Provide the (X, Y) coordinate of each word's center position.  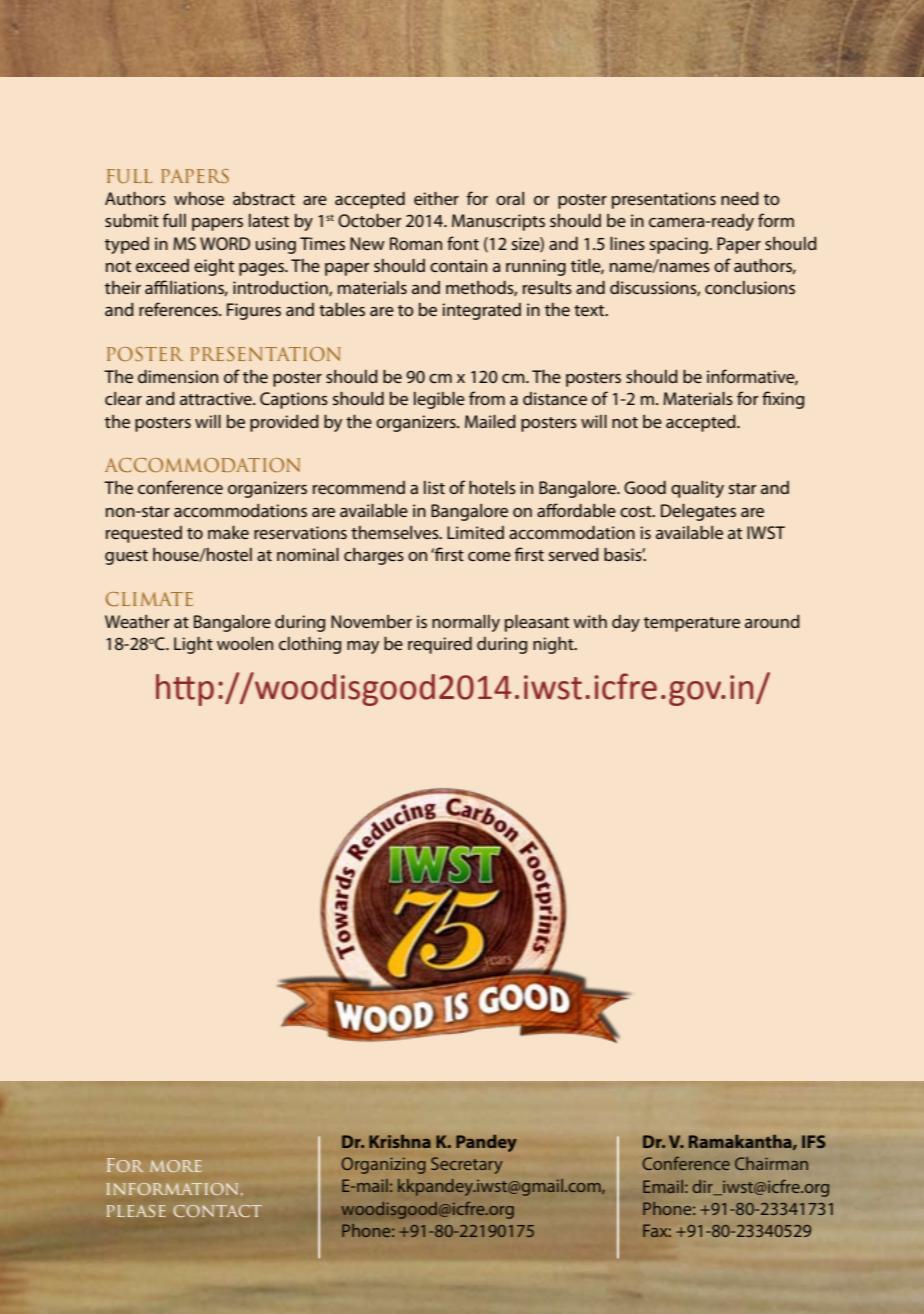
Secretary (467, 1165)
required (440, 645)
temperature (692, 624)
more (176, 1166)
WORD (225, 243)
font (463, 243)
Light (193, 645)
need (740, 198)
